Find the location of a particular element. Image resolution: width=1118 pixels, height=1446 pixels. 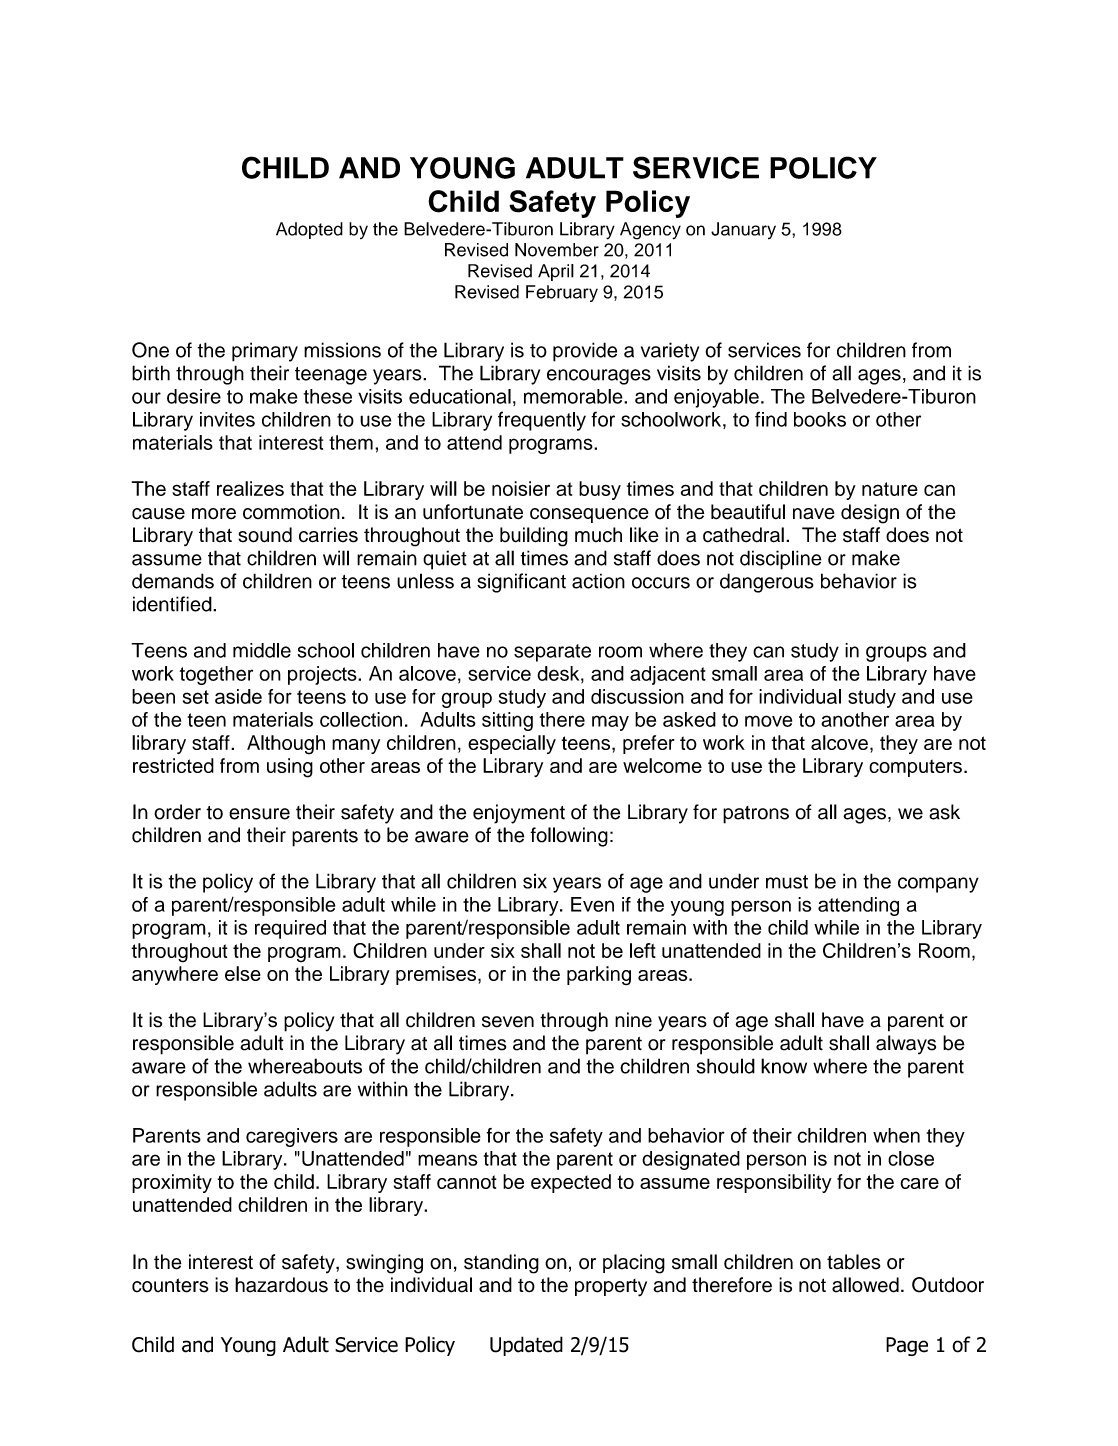

hazardous is located at coordinates (281, 1285).
